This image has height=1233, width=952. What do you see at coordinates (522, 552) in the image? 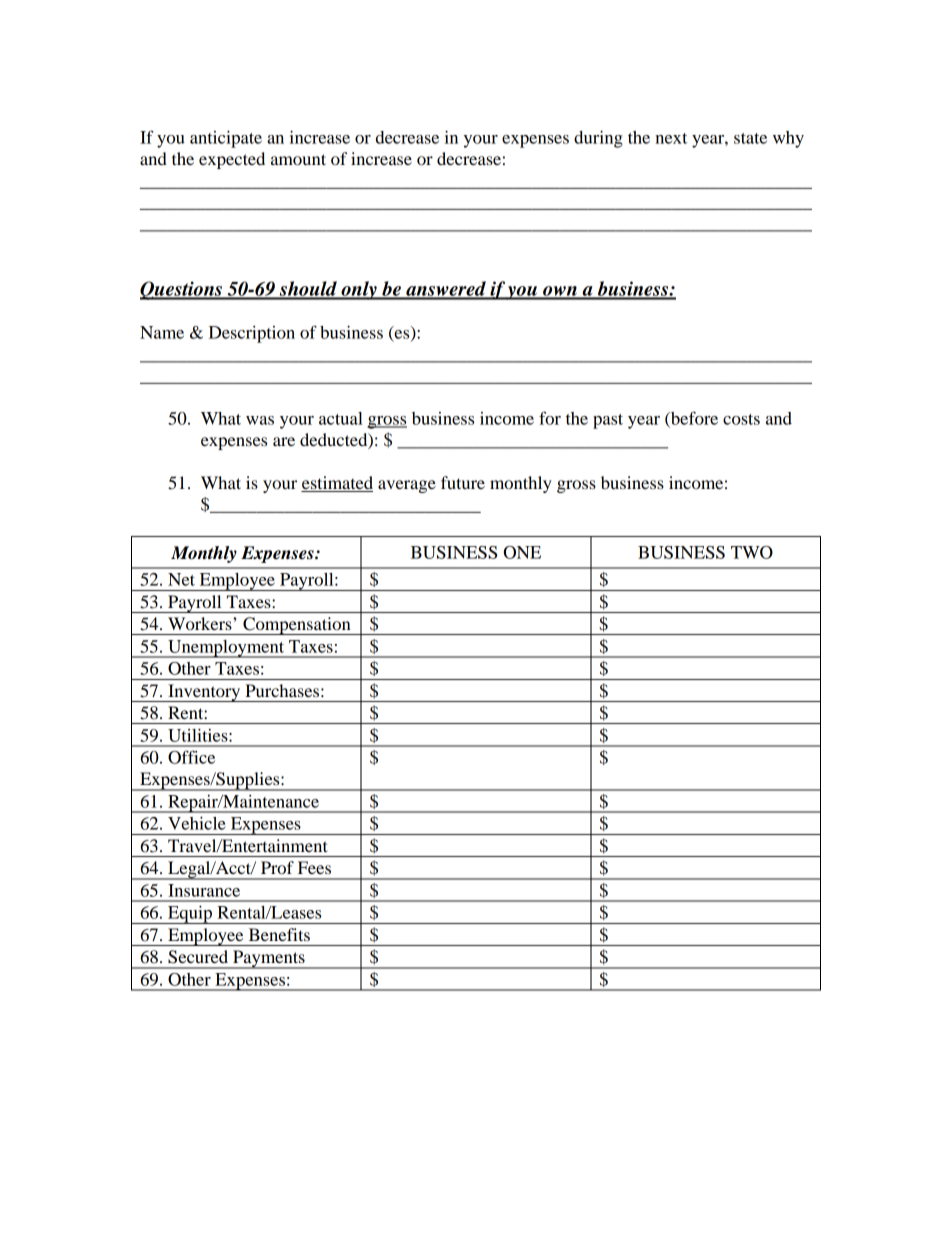
I see `ONE` at bounding box center [522, 552].
